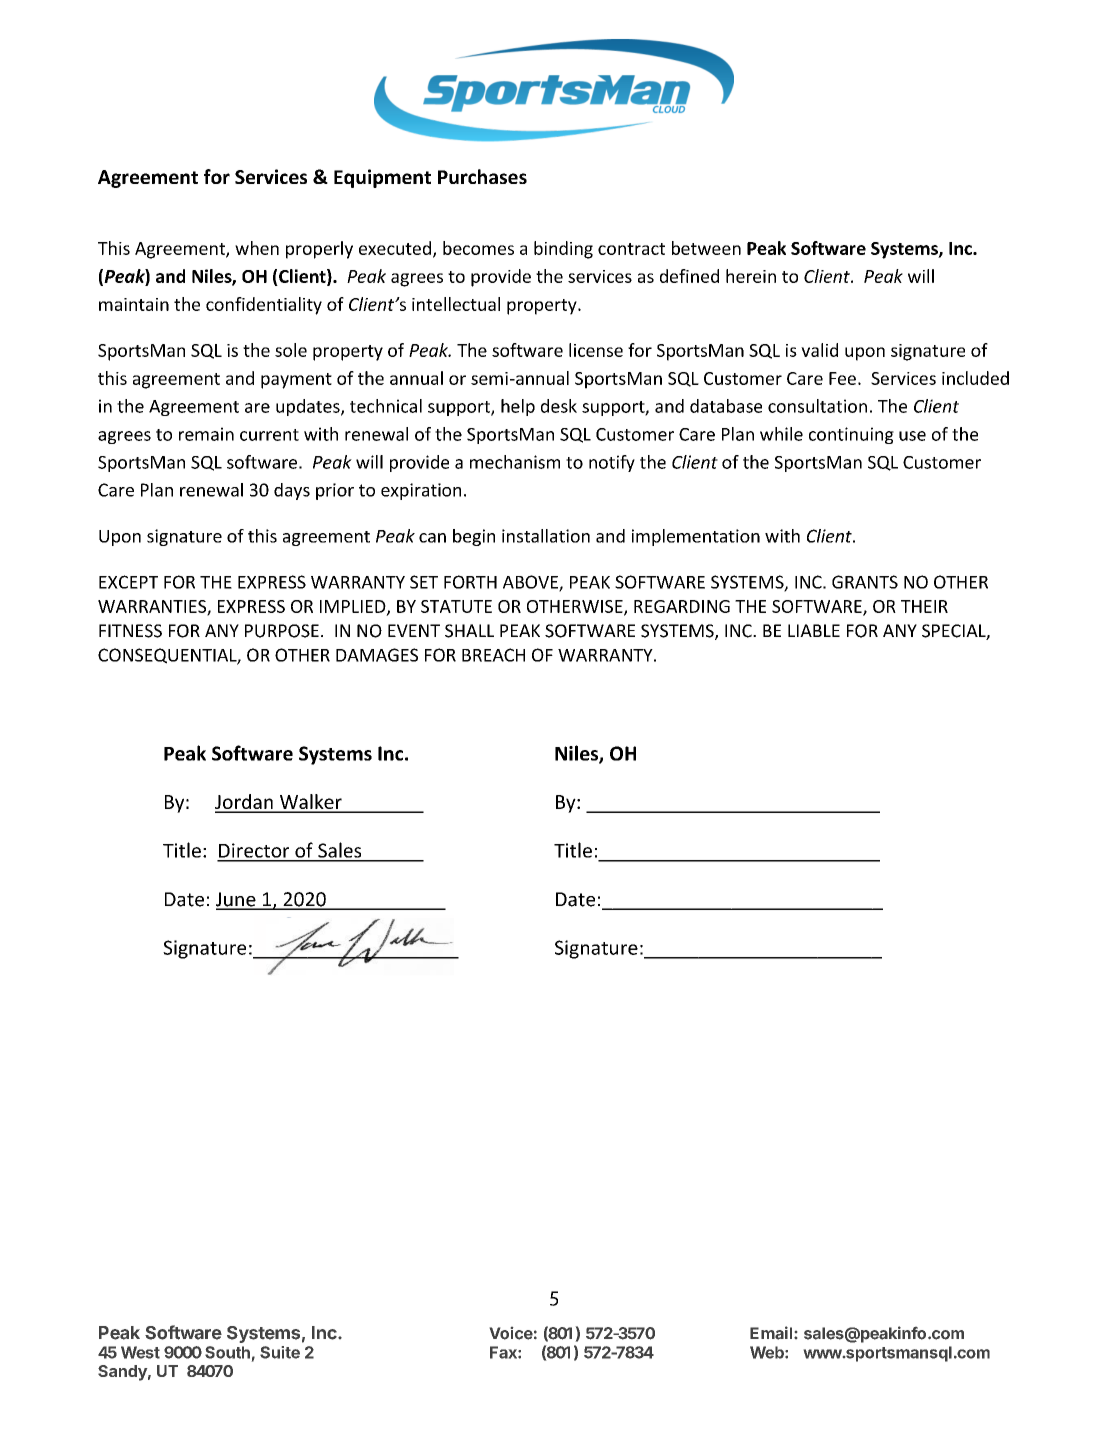  Describe the element at coordinates (772, 1333) in the screenshot. I see `Email` at that location.
